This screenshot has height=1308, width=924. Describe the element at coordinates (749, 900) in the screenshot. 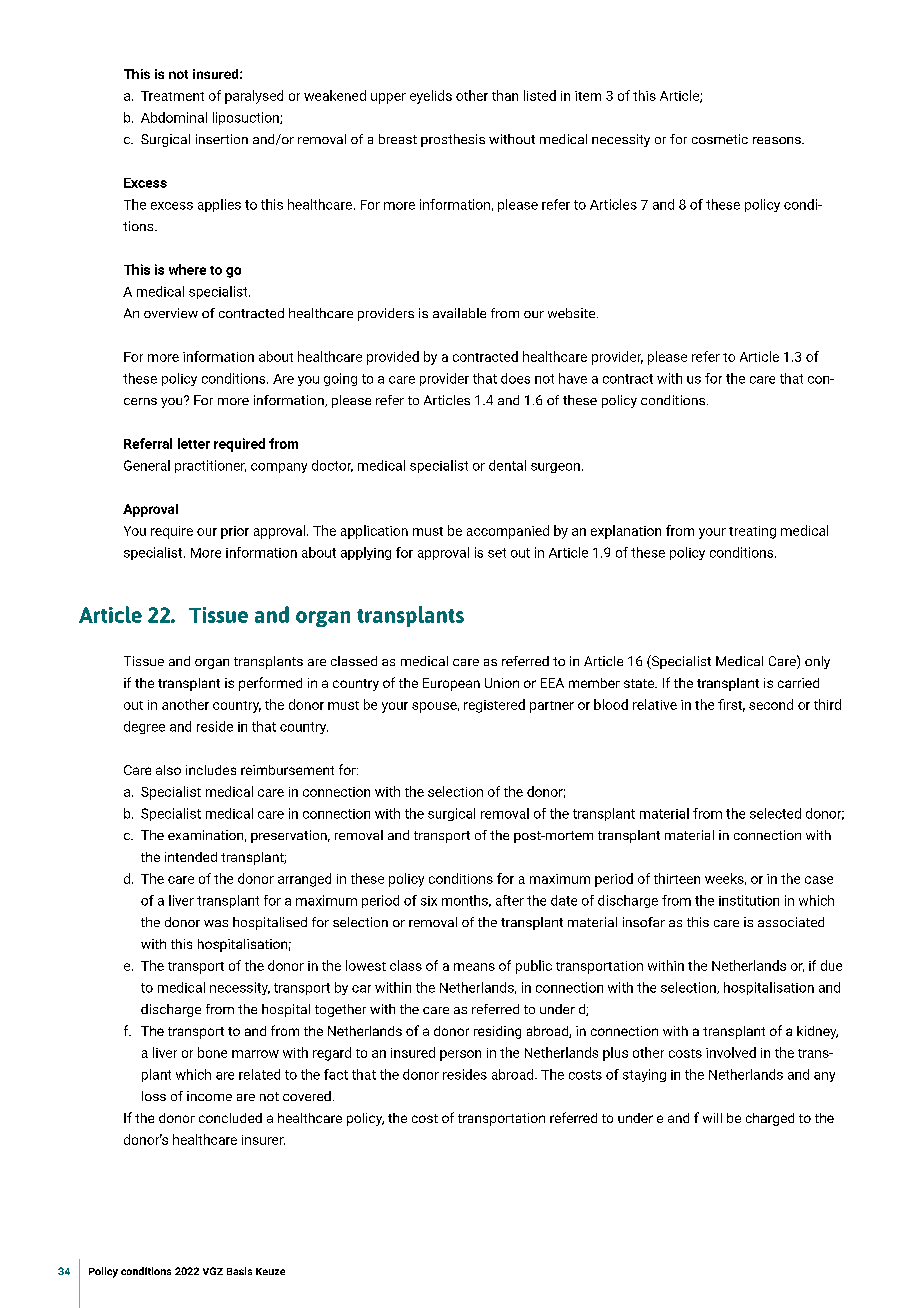

I see `institution` at that location.
